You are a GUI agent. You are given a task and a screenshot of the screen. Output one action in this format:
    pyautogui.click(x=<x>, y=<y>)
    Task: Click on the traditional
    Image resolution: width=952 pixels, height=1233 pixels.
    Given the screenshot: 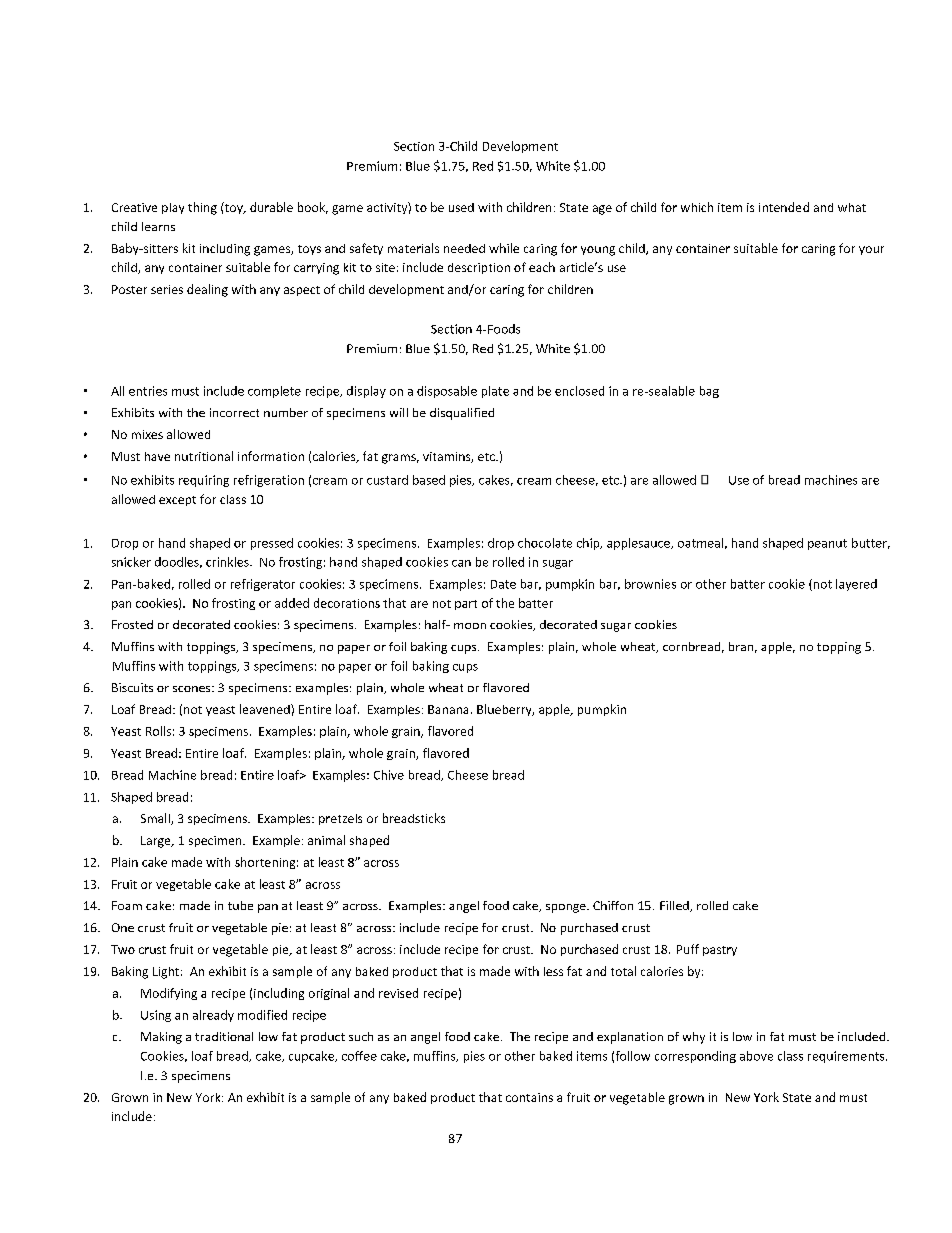 What is the action you would take?
    pyautogui.click(x=224, y=1036)
